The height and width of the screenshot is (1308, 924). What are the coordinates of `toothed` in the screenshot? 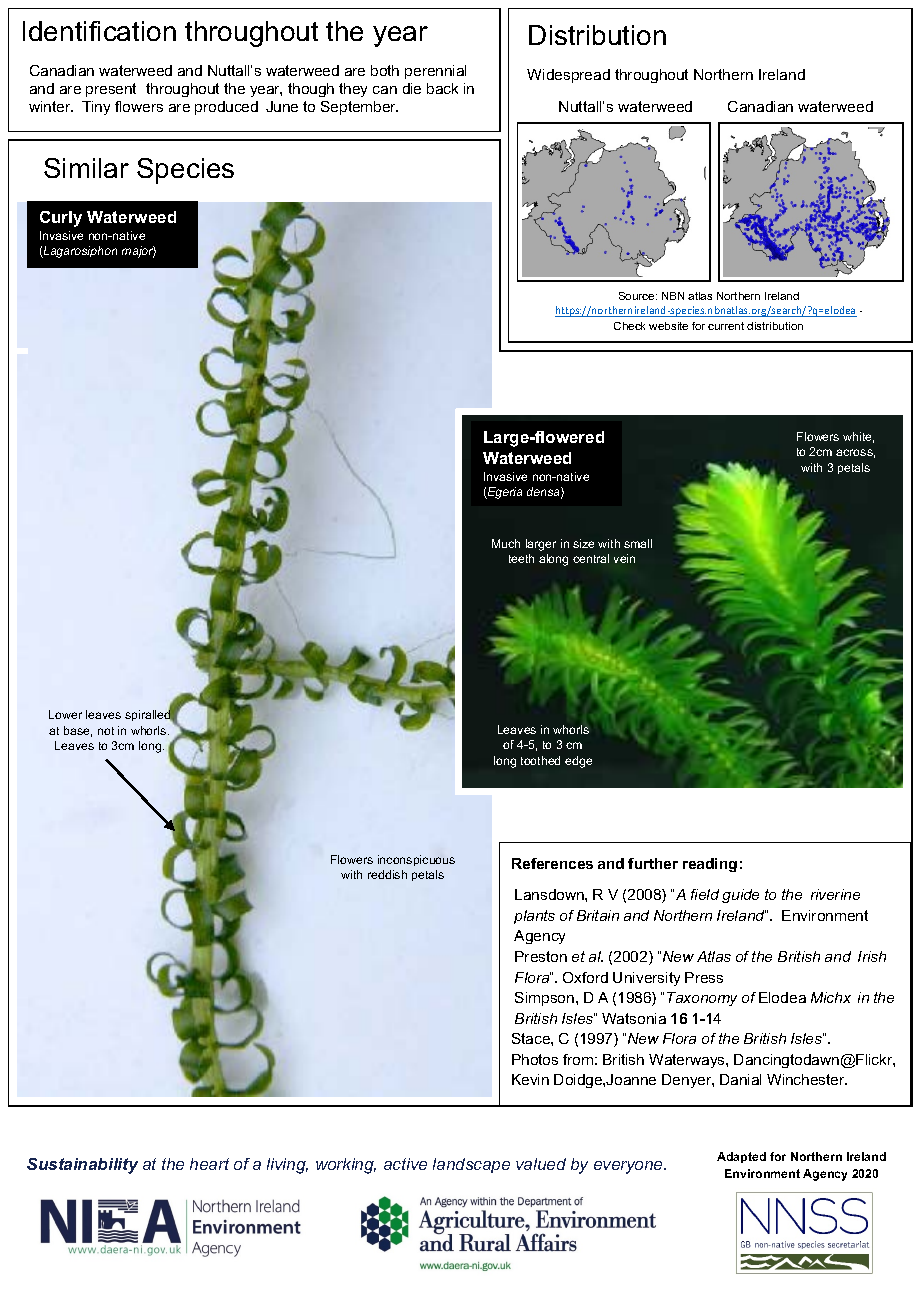 It's located at (540, 760).
